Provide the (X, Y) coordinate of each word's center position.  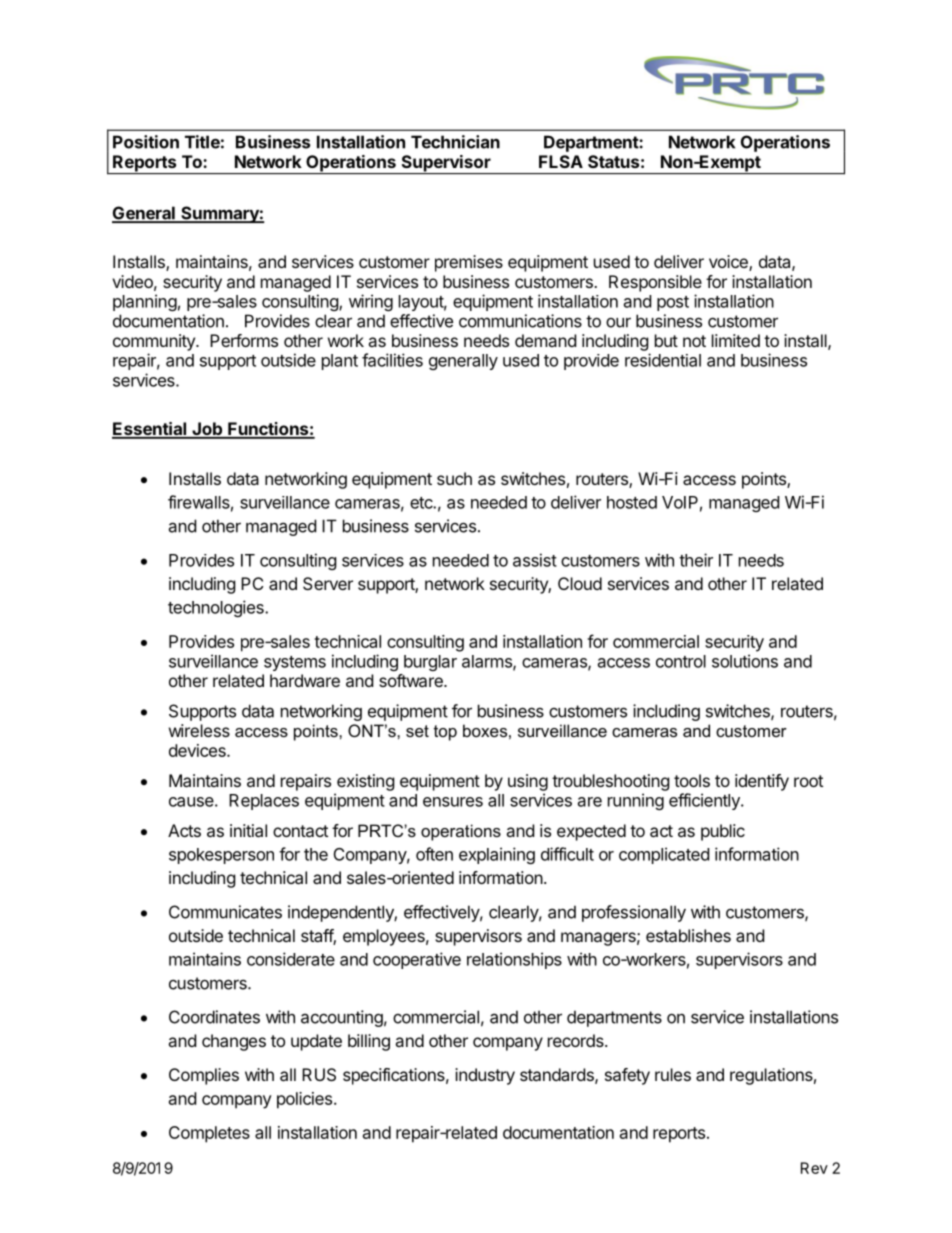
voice (729, 263)
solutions (745, 661)
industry (485, 1076)
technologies (217, 608)
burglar (430, 663)
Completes (209, 1134)
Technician (455, 142)
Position (146, 142)
